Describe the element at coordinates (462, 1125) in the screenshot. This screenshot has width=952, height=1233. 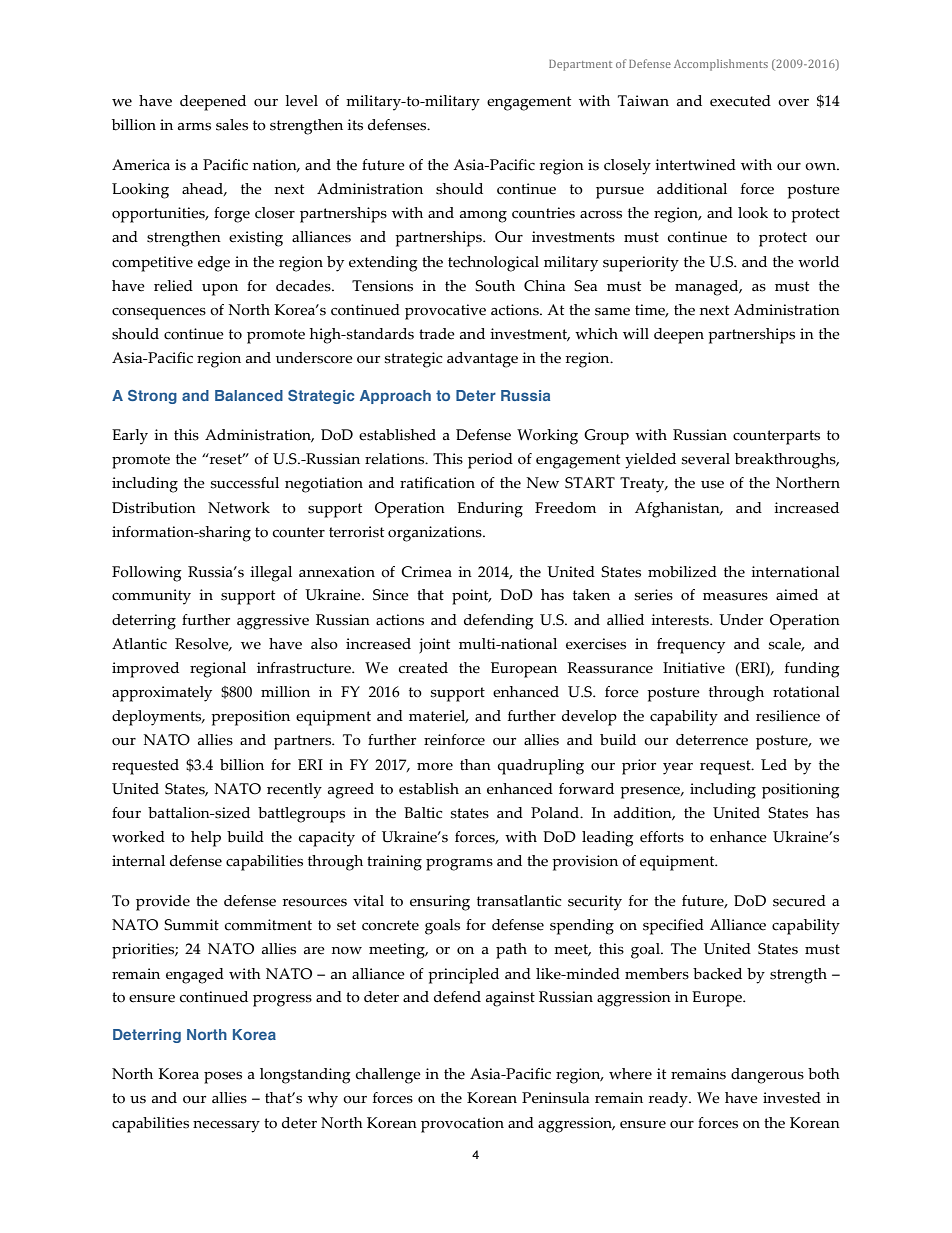
I see `provocation` at that location.
